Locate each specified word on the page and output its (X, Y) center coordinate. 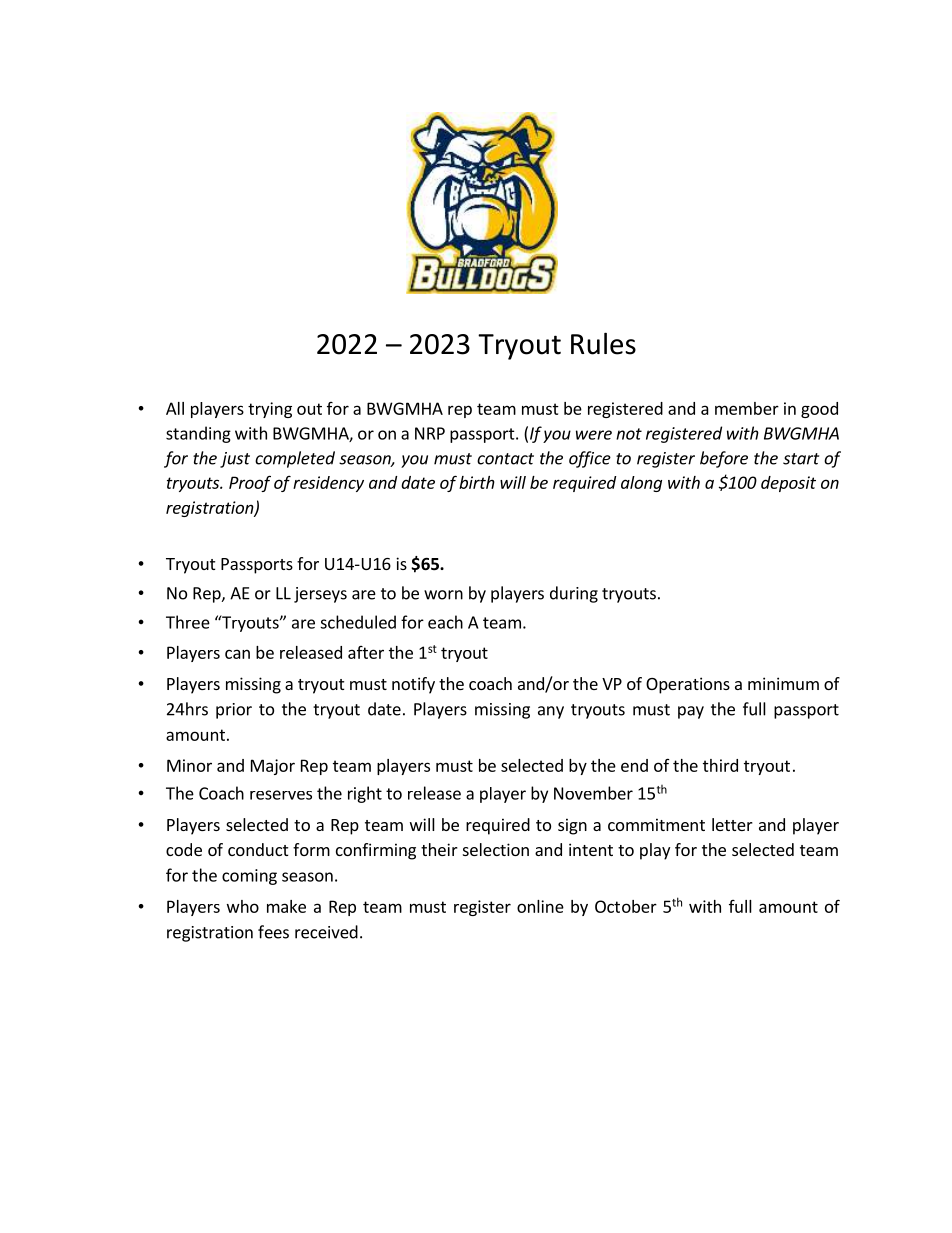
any (551, 712)
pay (691, 712)
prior (234, 711)
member (747, 408)
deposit (788, 484)
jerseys (320, 595)
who (243, 906)
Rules (603, 343)
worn (443, 595)
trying (270, 410)
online (540, 906)
